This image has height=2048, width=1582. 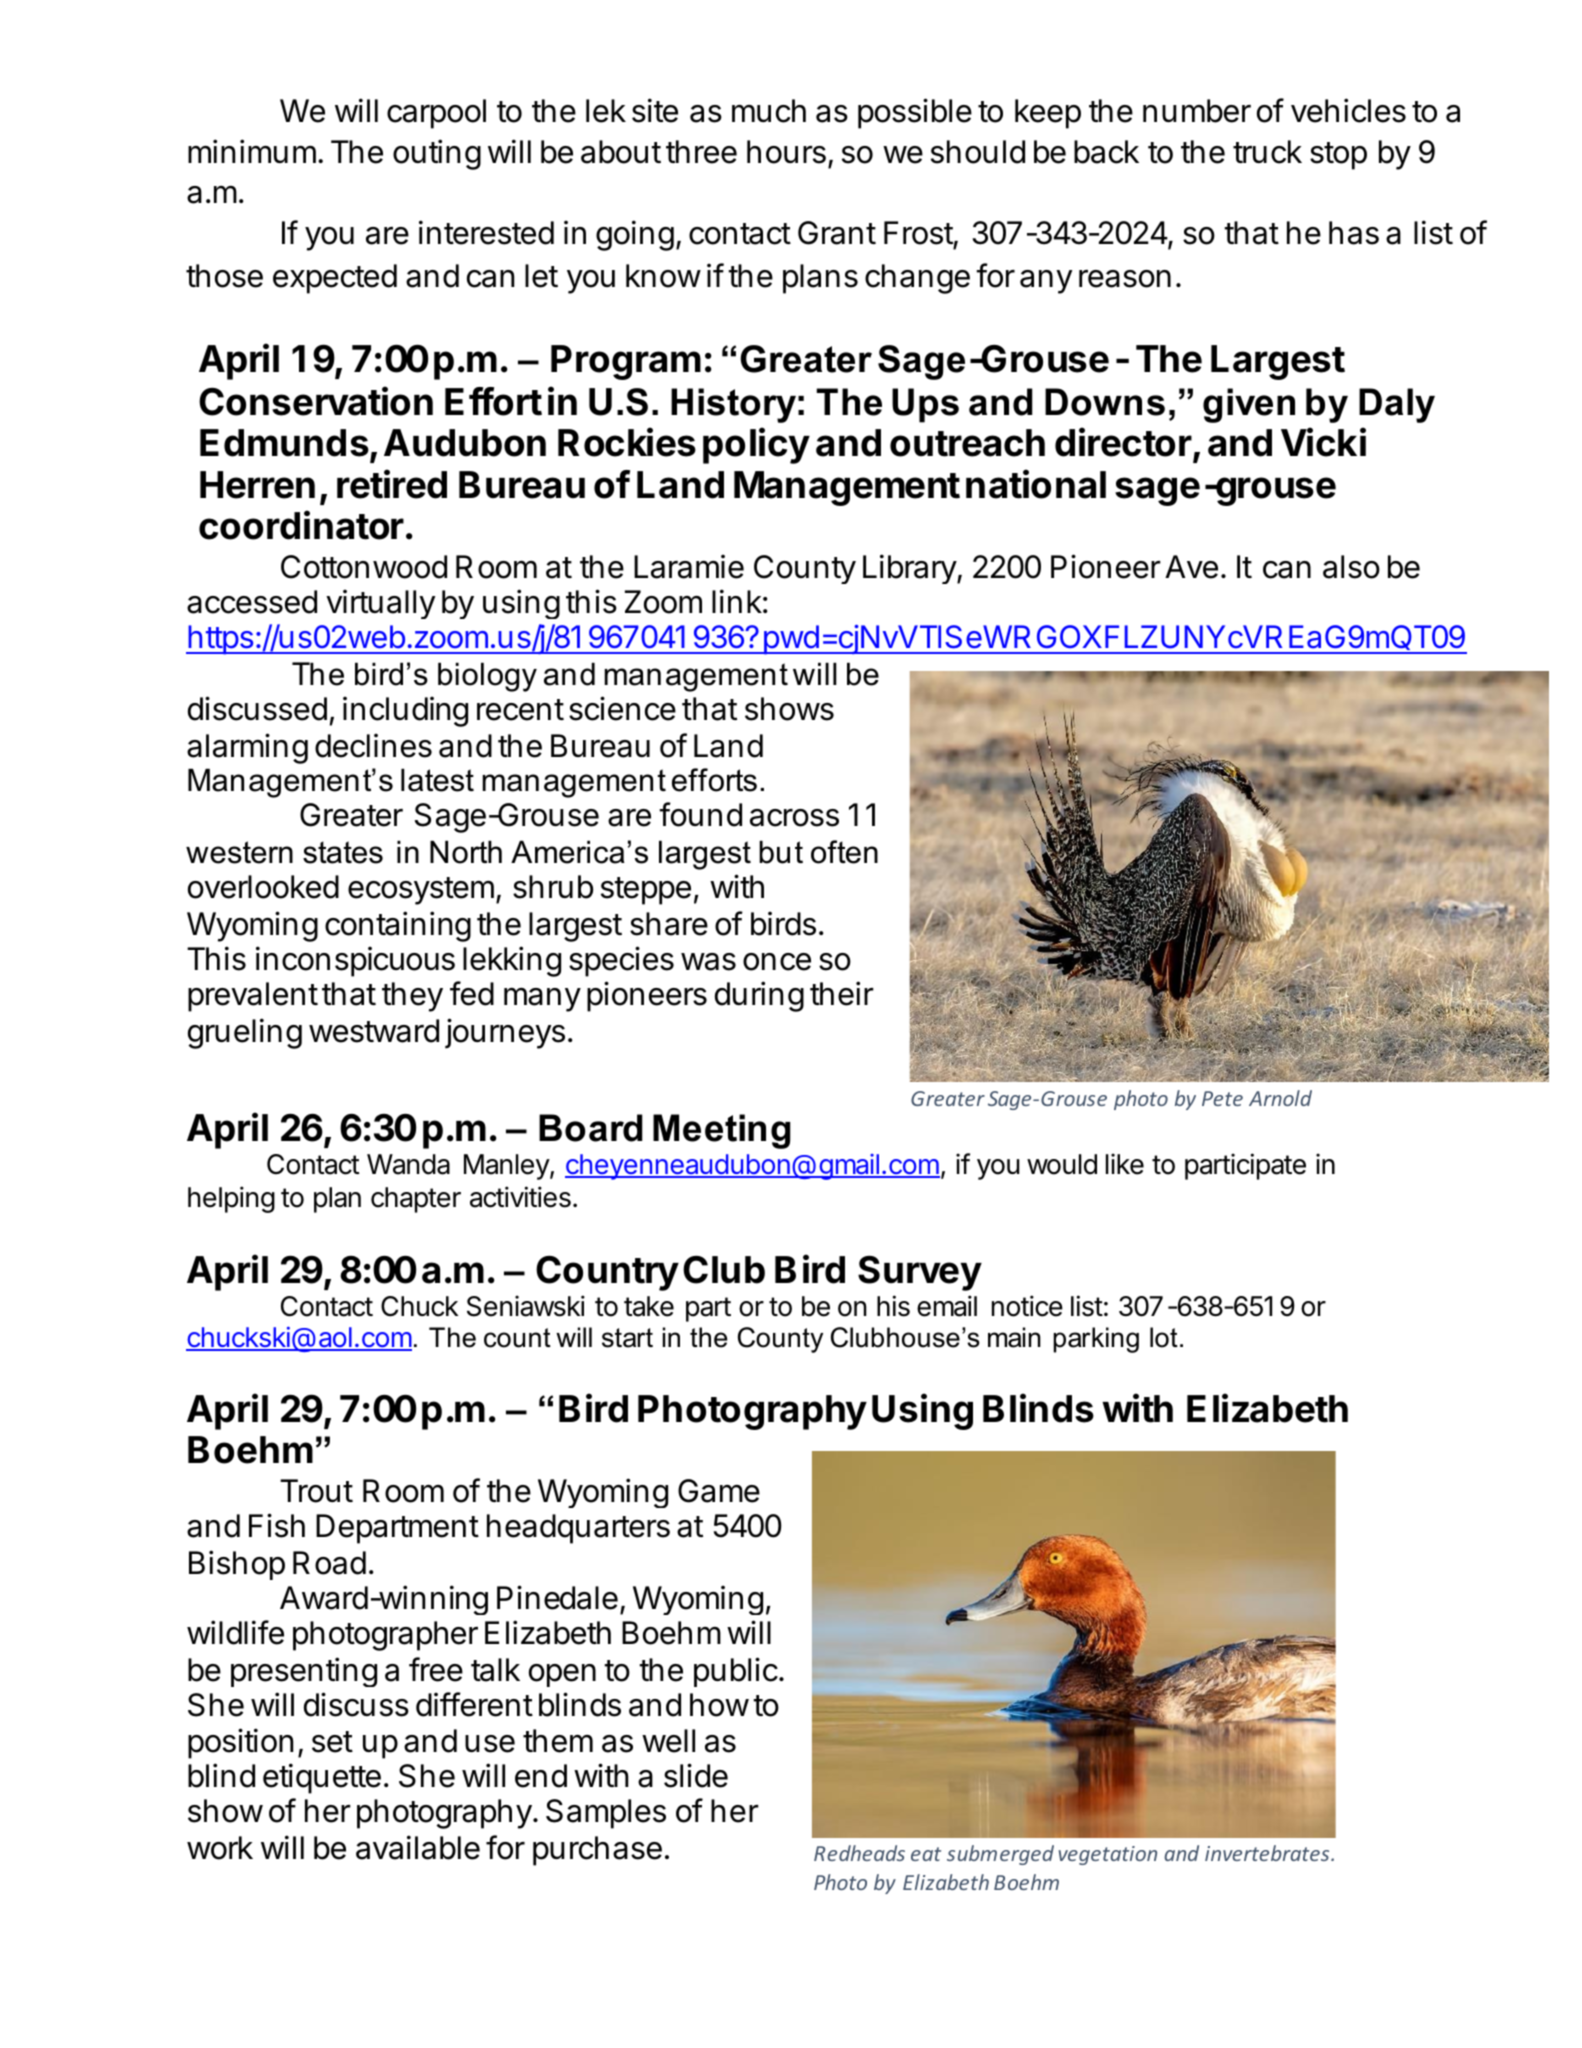 What do you see at coordinates (737, 601) in the image?
I see `link` at bounding box center [737, 601].
